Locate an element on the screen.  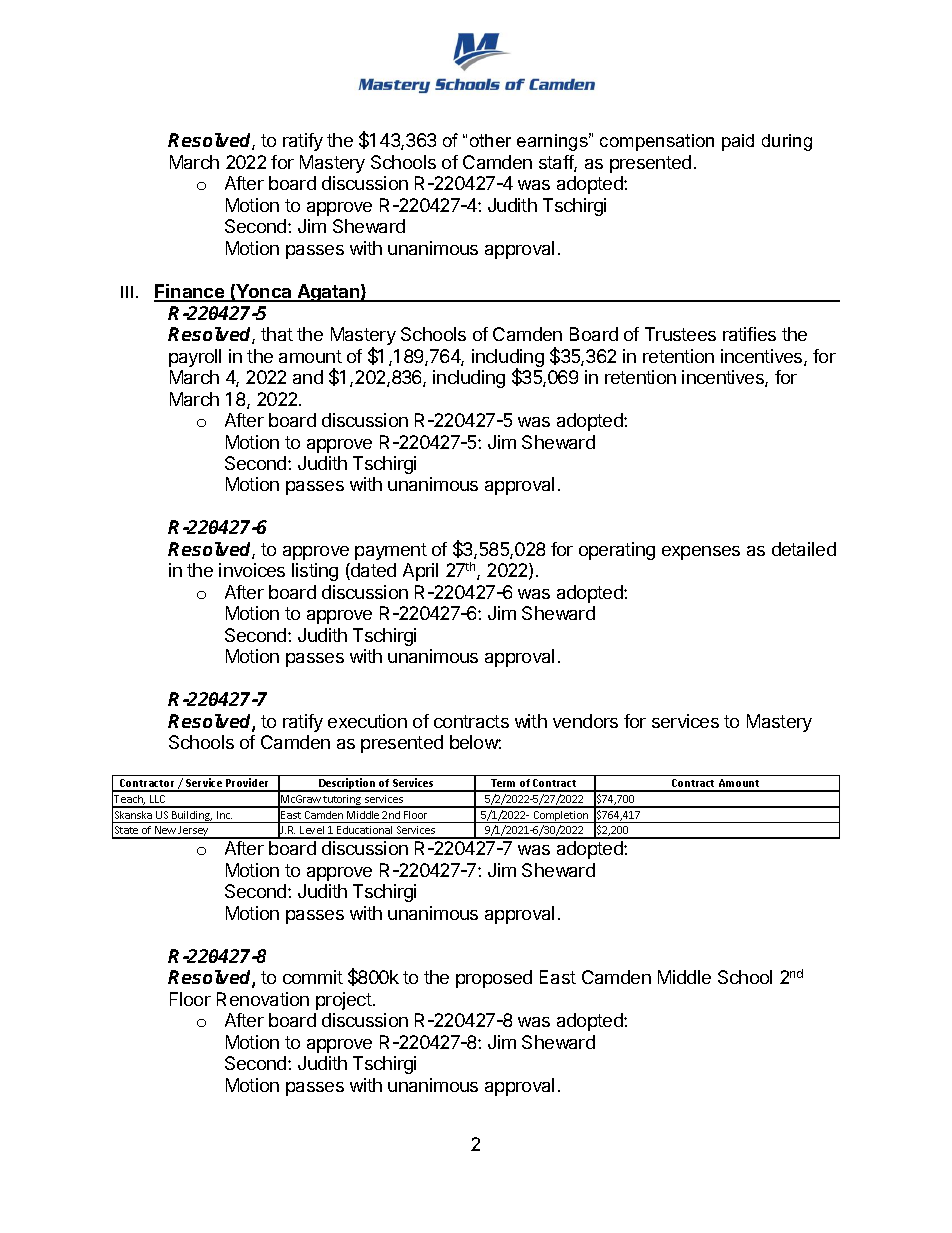
other is located at coordinates (490, 140).
